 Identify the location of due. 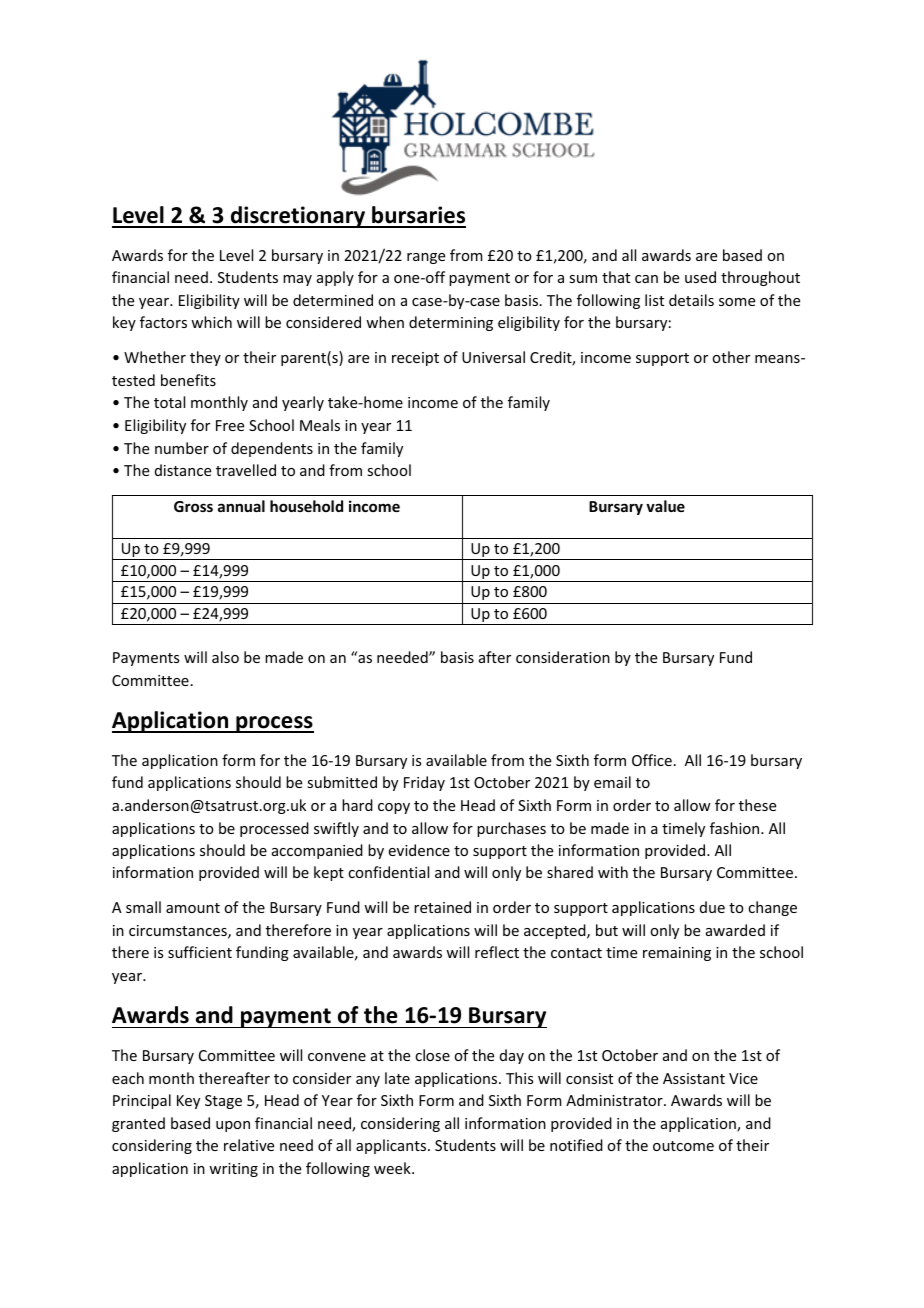
(712, 907).
